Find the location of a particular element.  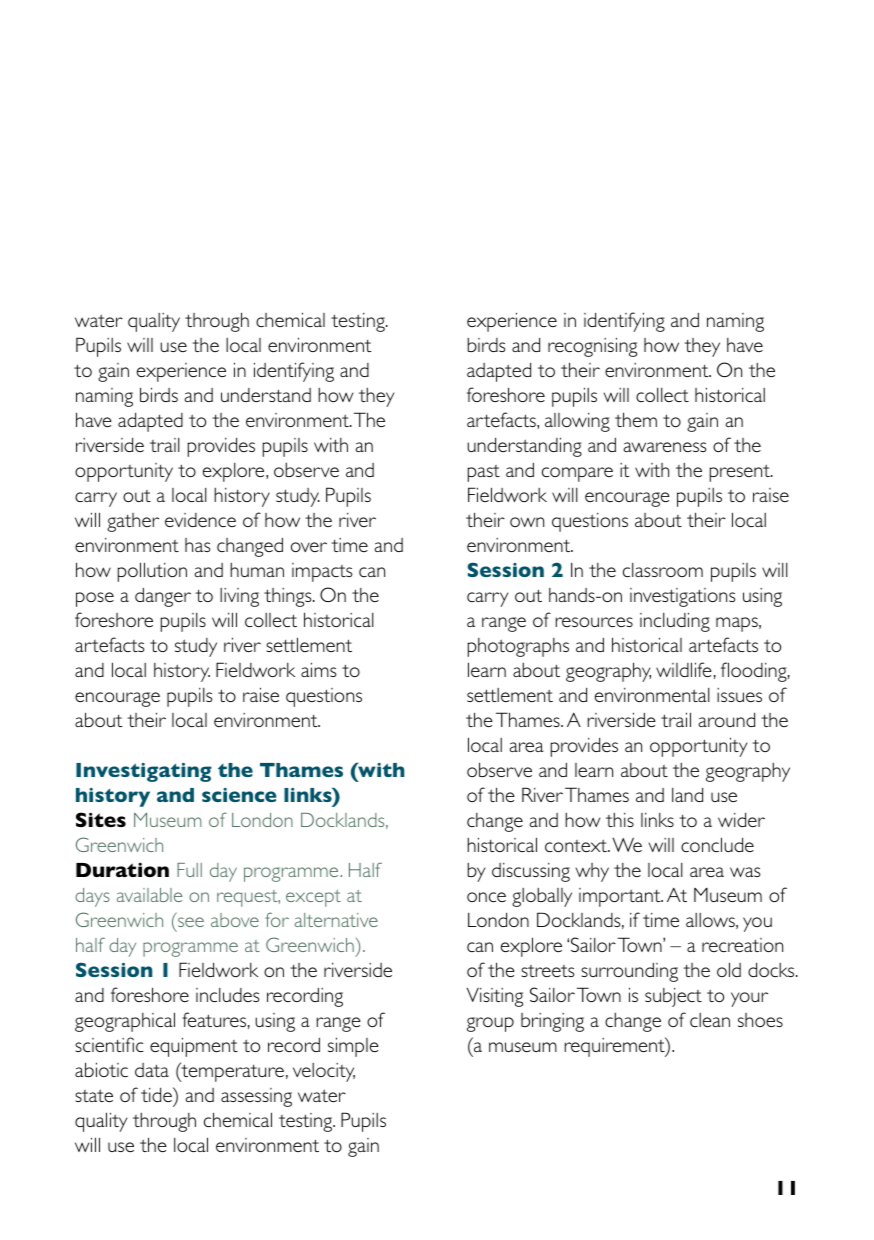

classroom is located at coordinates (663, 570).
